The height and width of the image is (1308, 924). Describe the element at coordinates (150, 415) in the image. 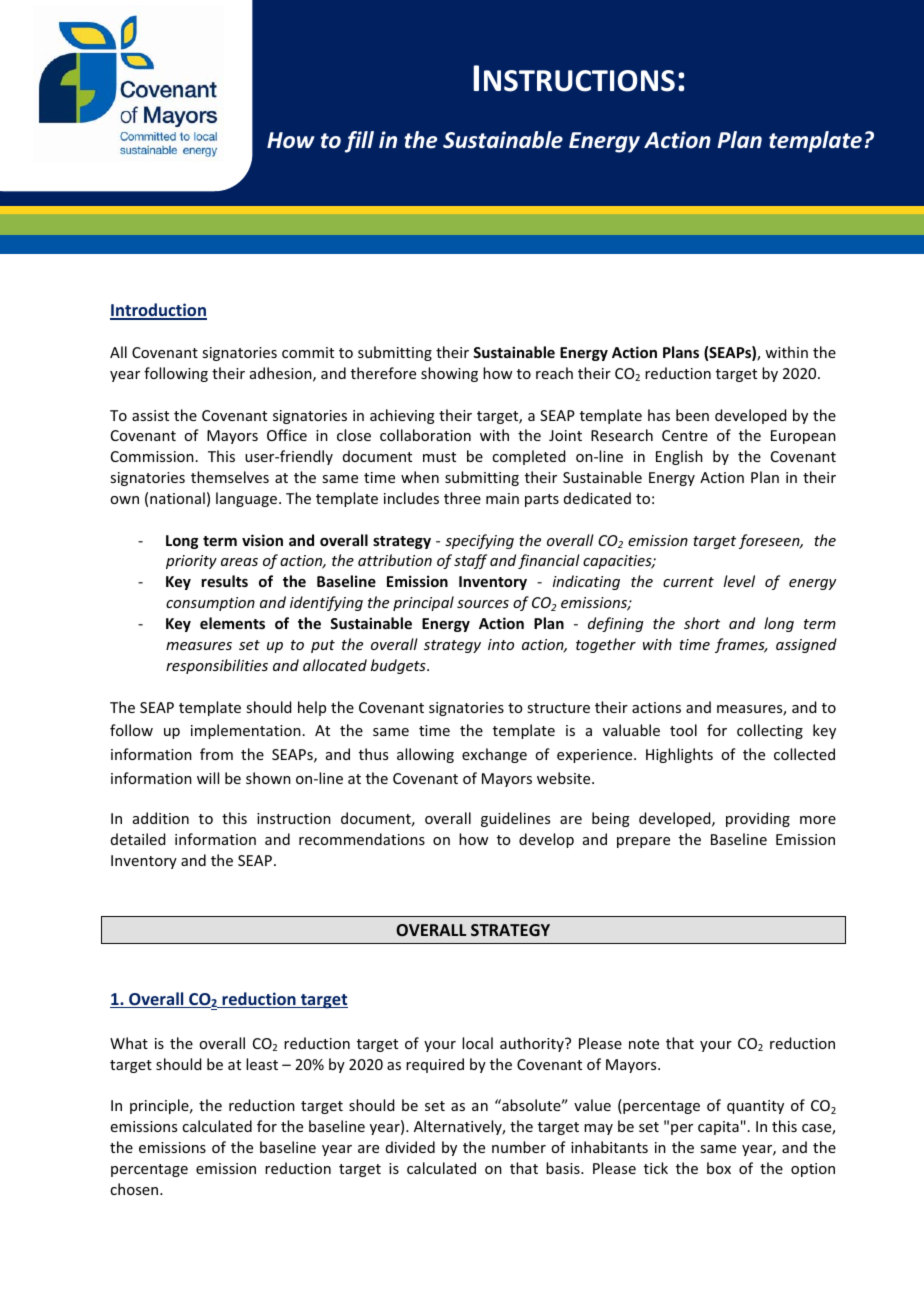

I see `assist` at that location.
